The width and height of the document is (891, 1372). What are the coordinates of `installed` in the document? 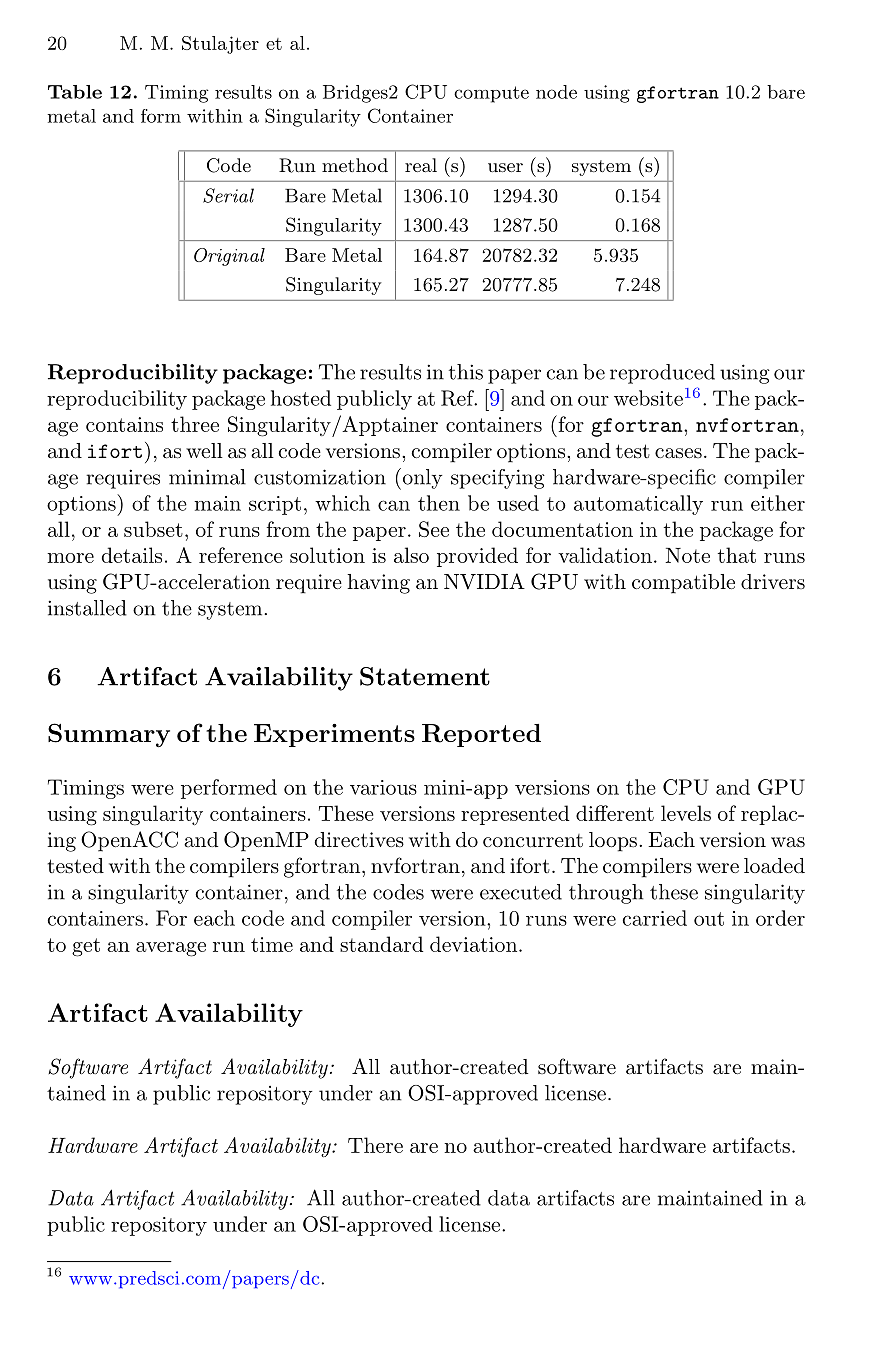 It's located at (87, 608).
